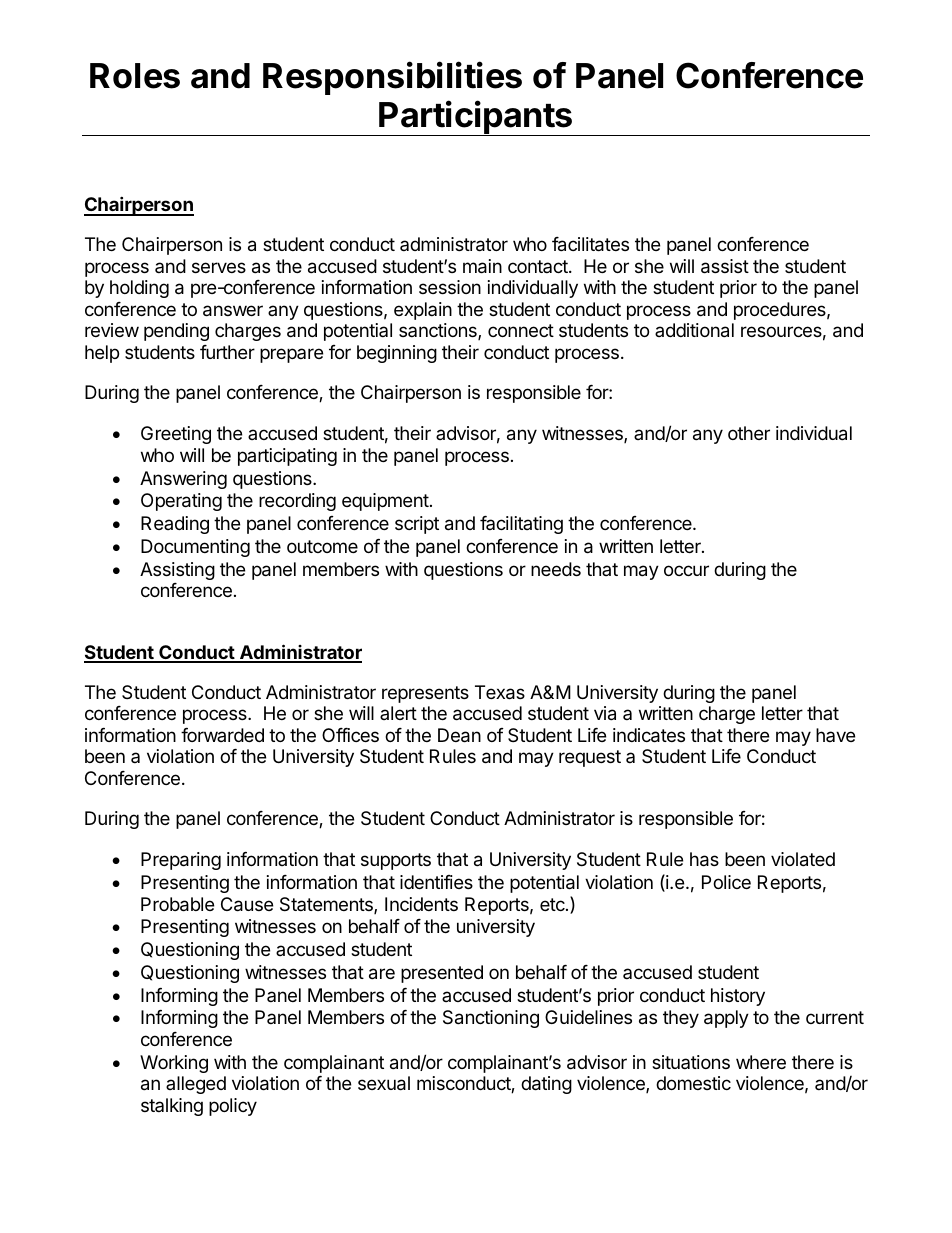 This screenshot has width=952, height=1233. Describe the element at coordinates (135, 76) in the screenshot. I see `Roles` at that location.
